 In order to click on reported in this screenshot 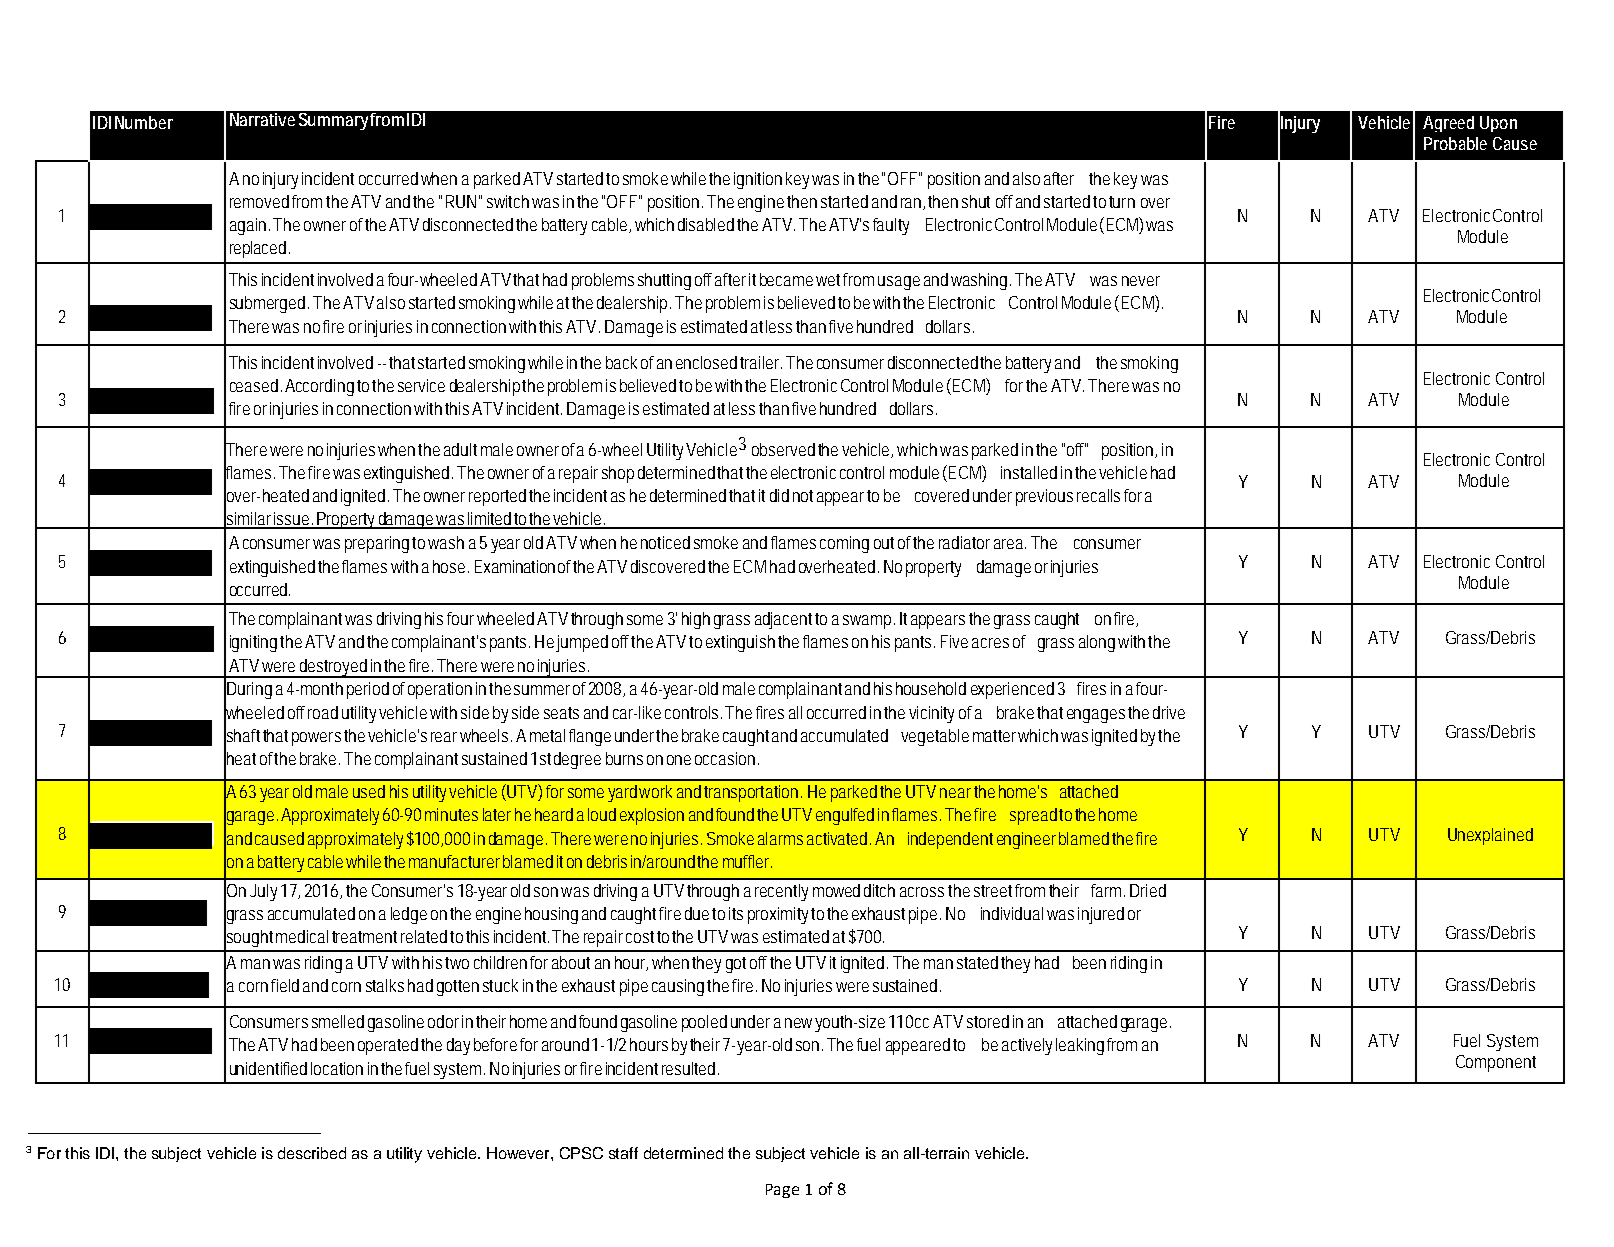, I will do `click(497, 497)`.
